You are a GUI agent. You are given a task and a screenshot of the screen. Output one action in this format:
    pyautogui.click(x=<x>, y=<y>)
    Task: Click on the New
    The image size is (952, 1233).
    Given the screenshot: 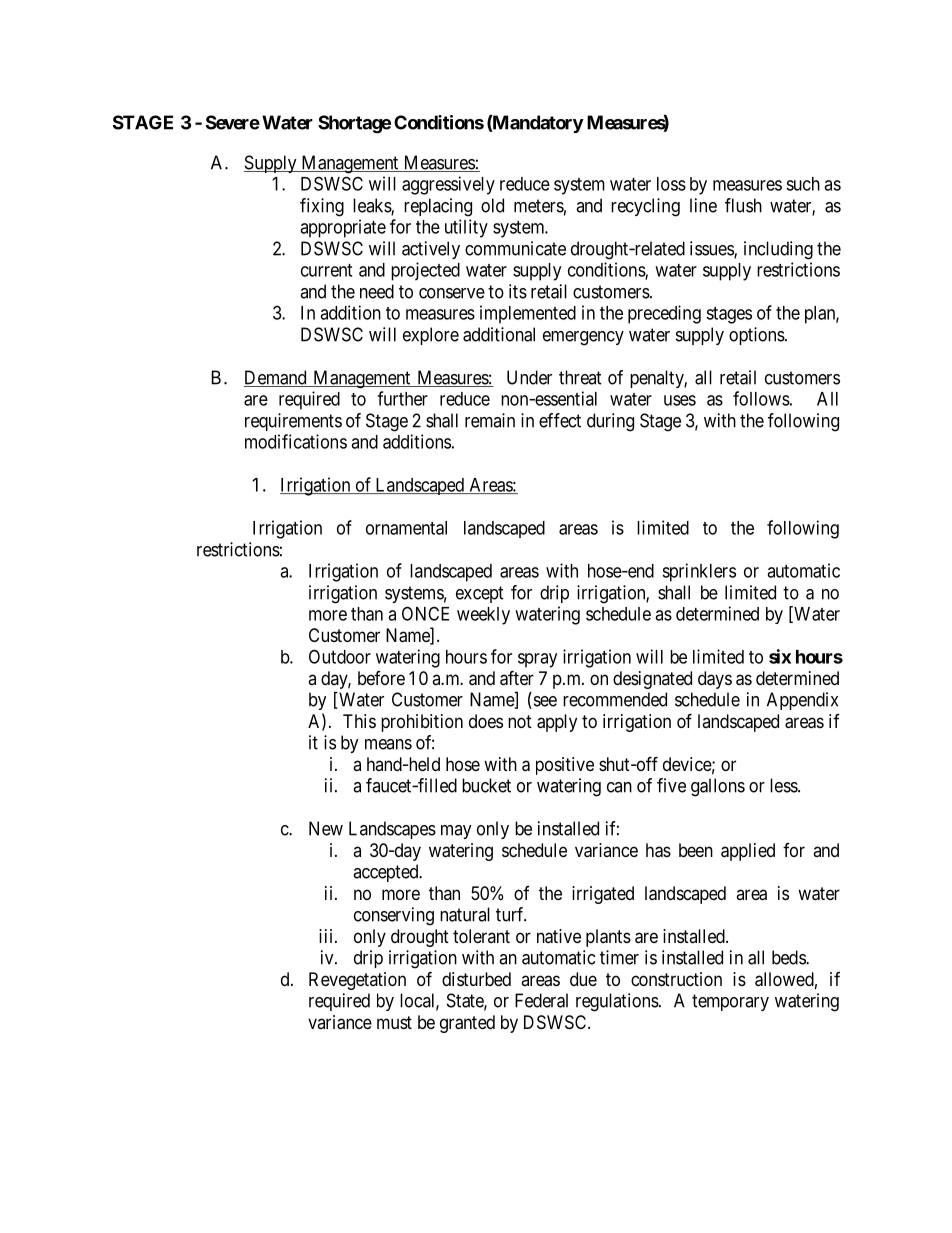 What is the action you would take?
    pyautogui.click(x=326, y=828)
